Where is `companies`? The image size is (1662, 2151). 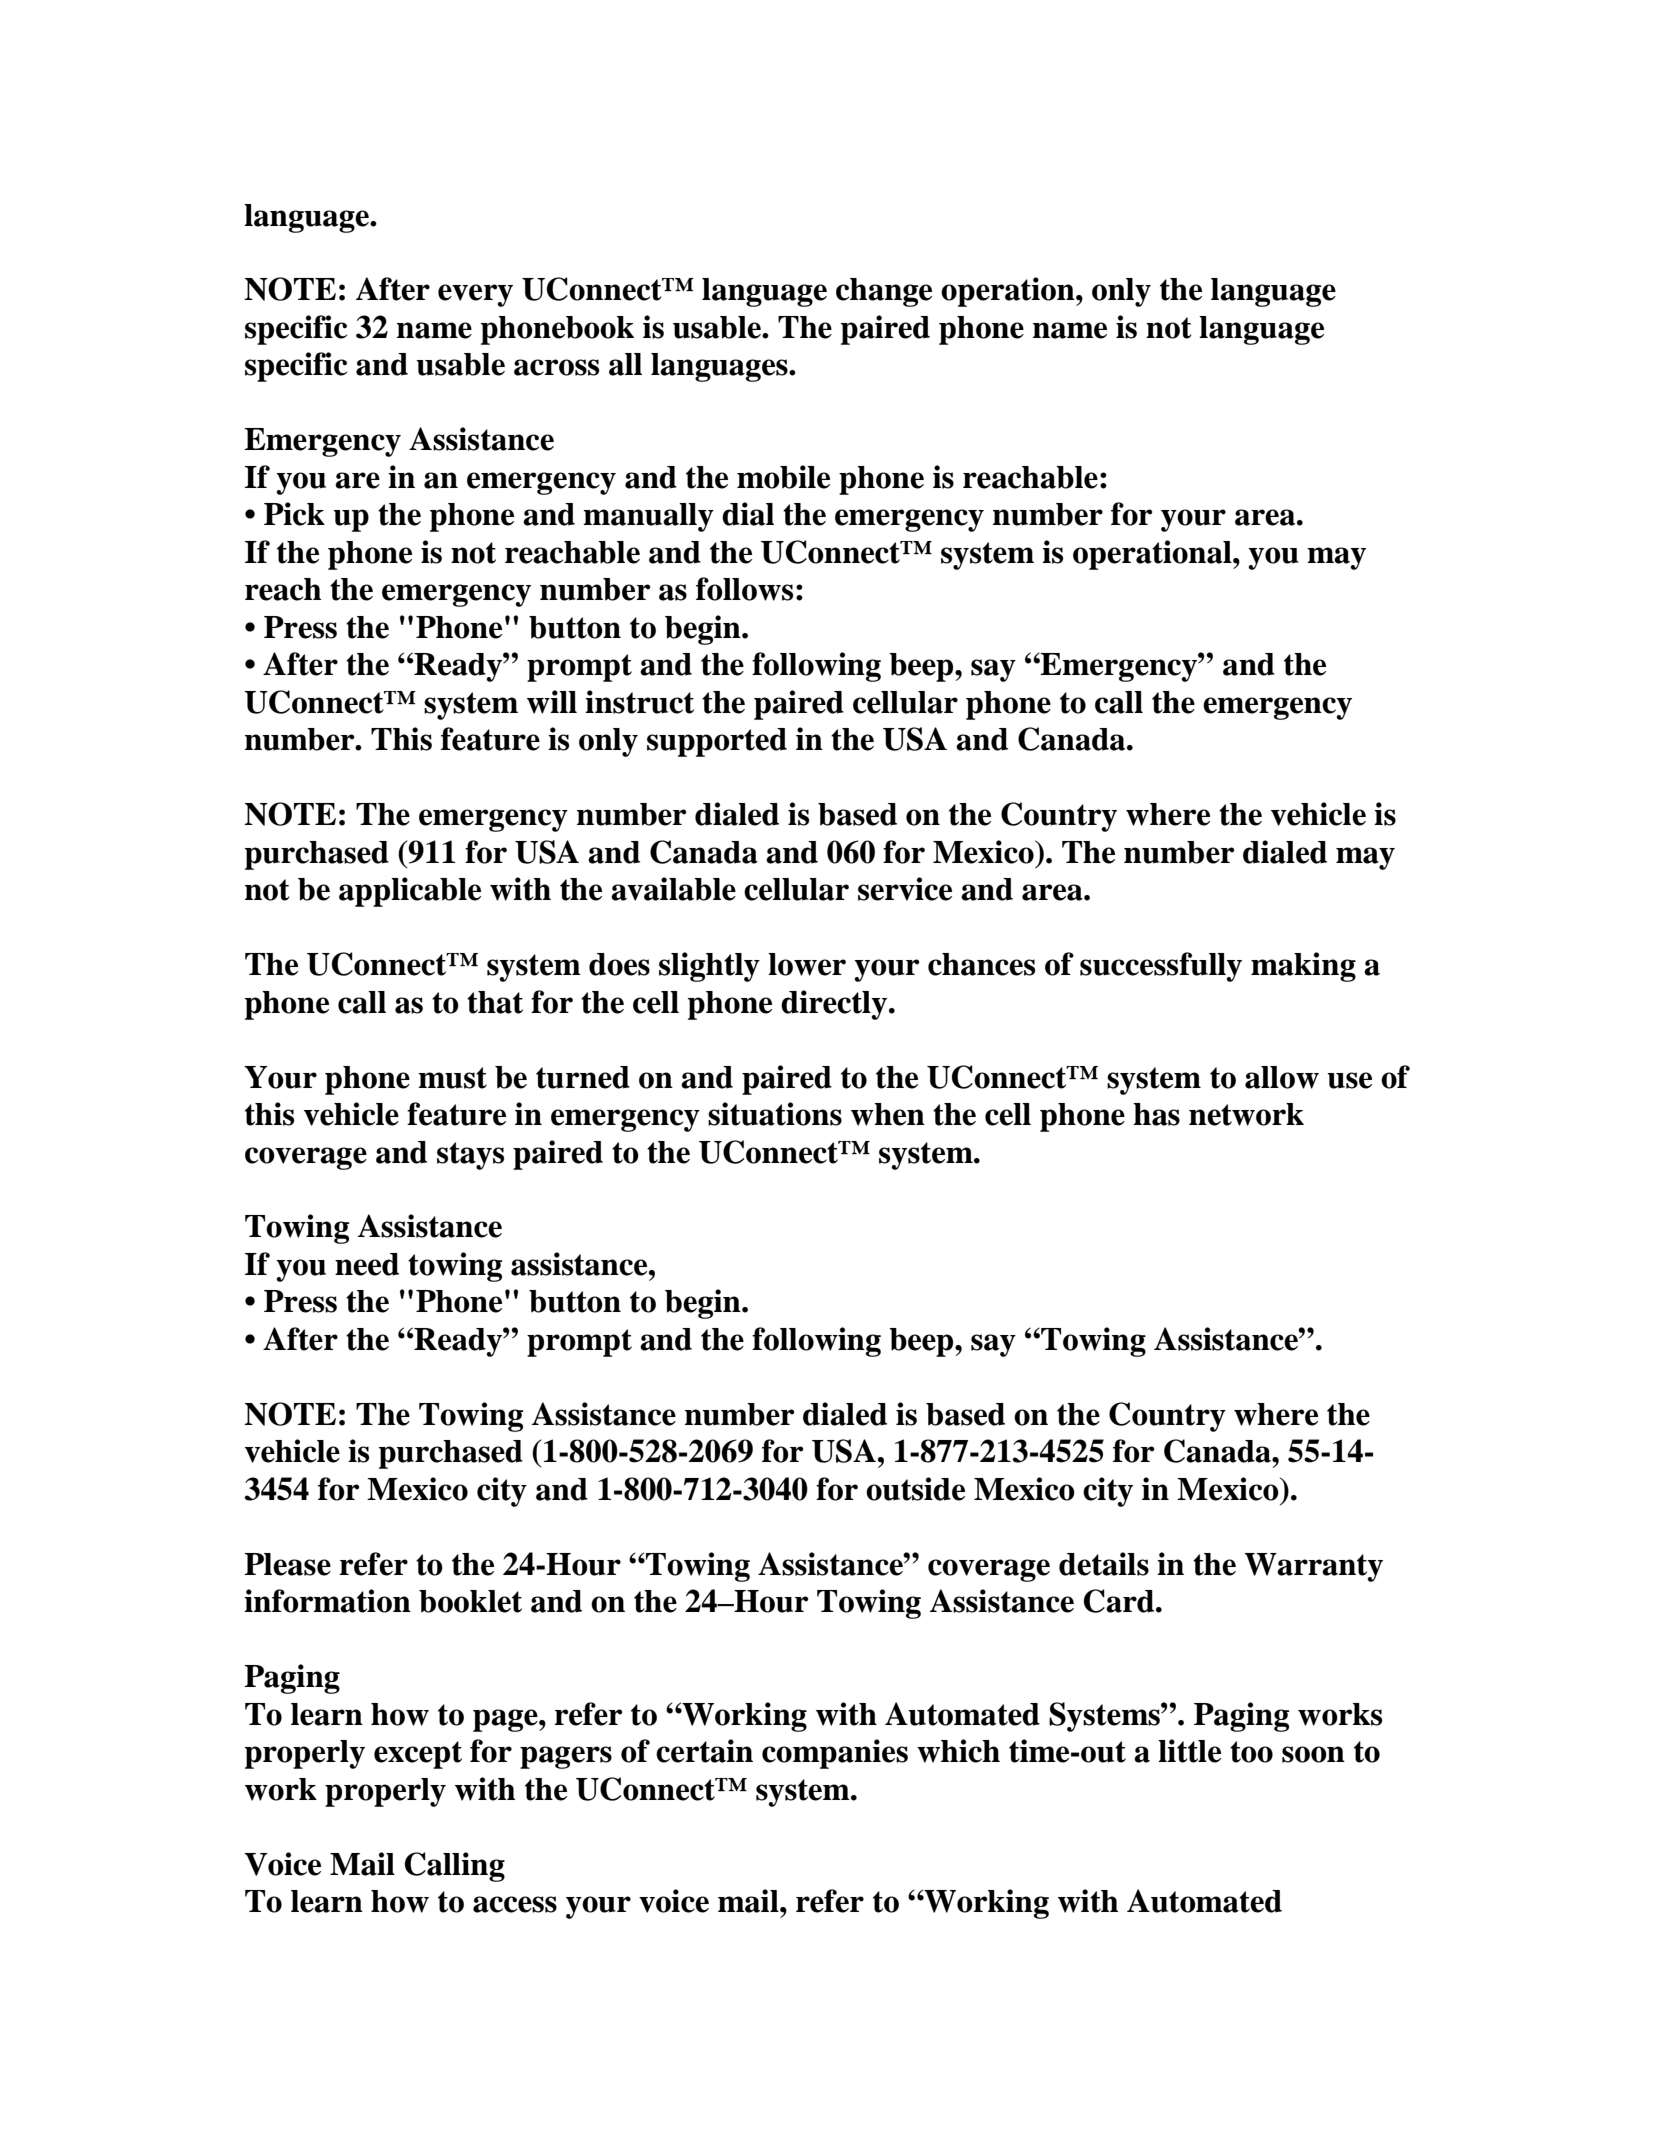 companies is located at coordinates (835, 1754).
